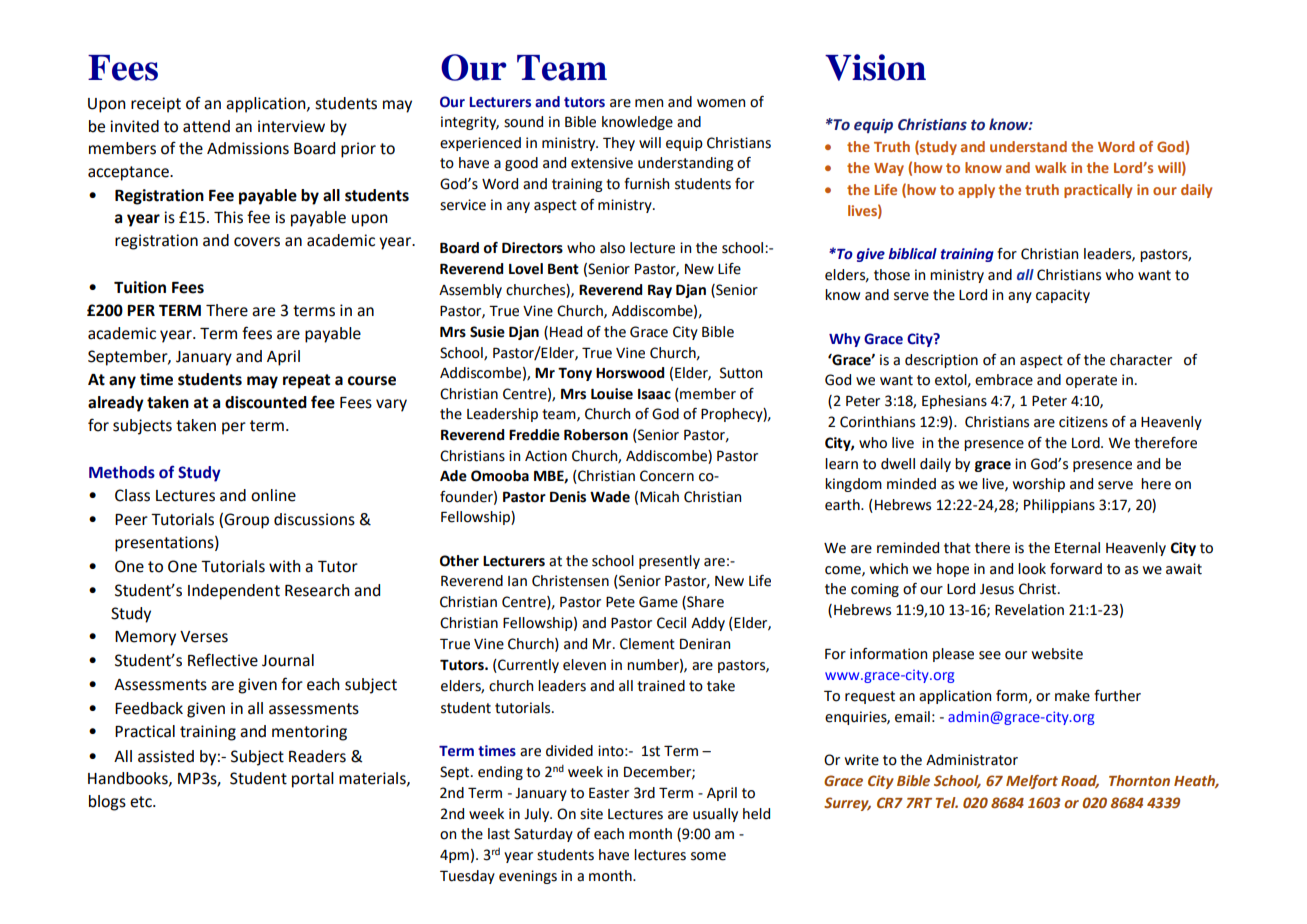 This page has width=1307, height=924. What do you see at coordinates (223, 660) in the page?
I see `Reflective` at bounding box center [223, 660].
